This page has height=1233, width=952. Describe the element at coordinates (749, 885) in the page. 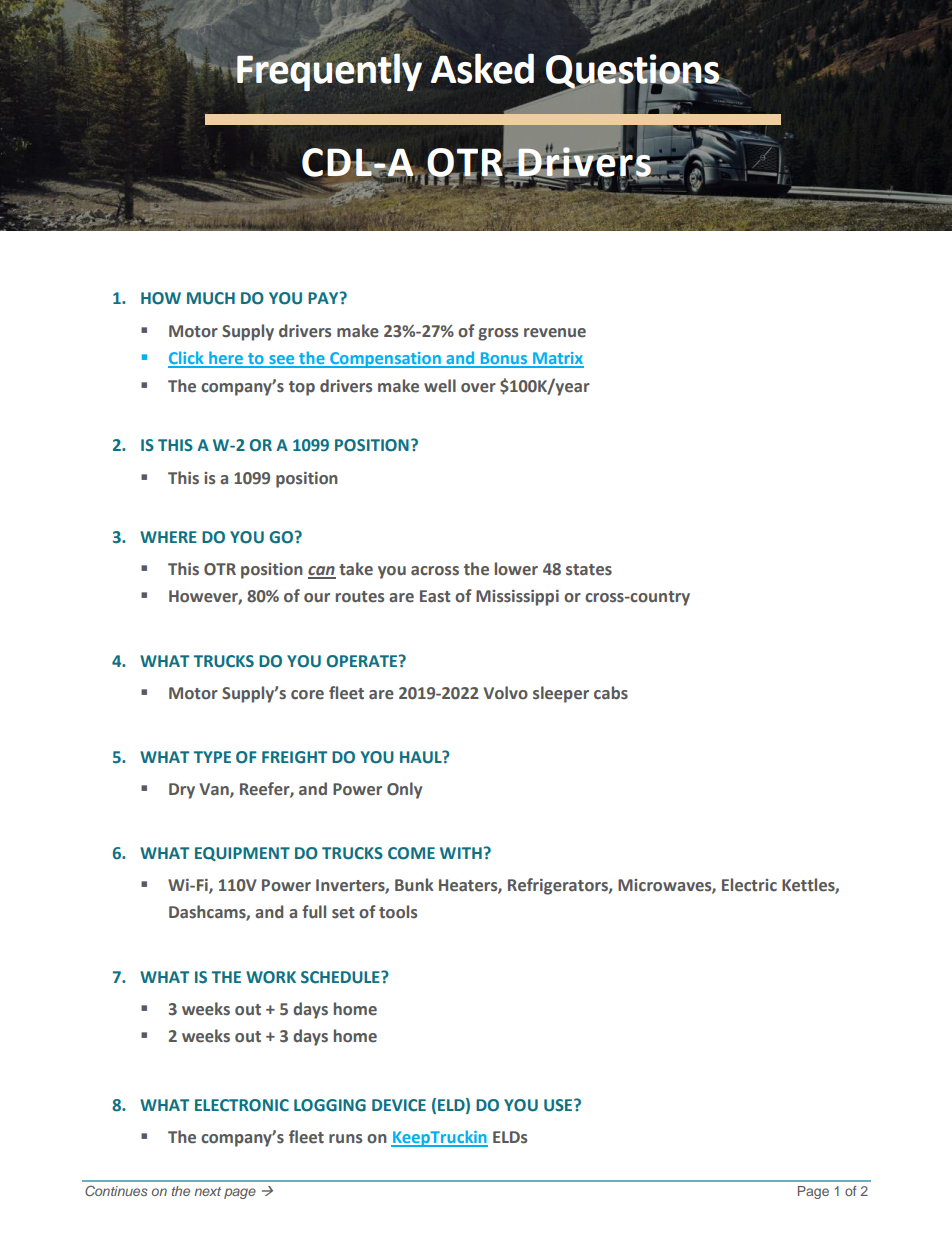

I see `Electric` at that location.
